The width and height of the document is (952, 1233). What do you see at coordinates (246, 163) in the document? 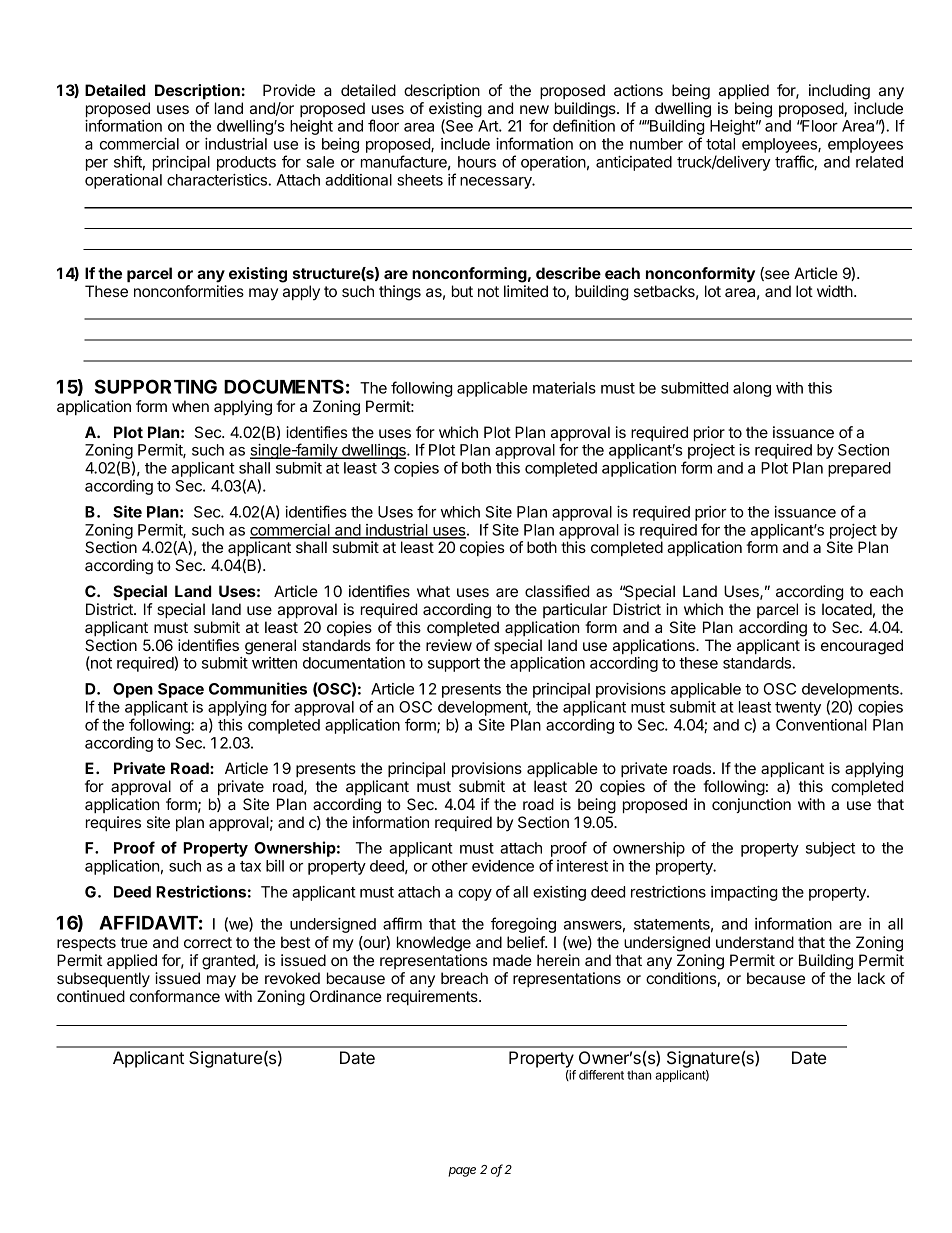
I see `products` at bounding box center [246, 163].
